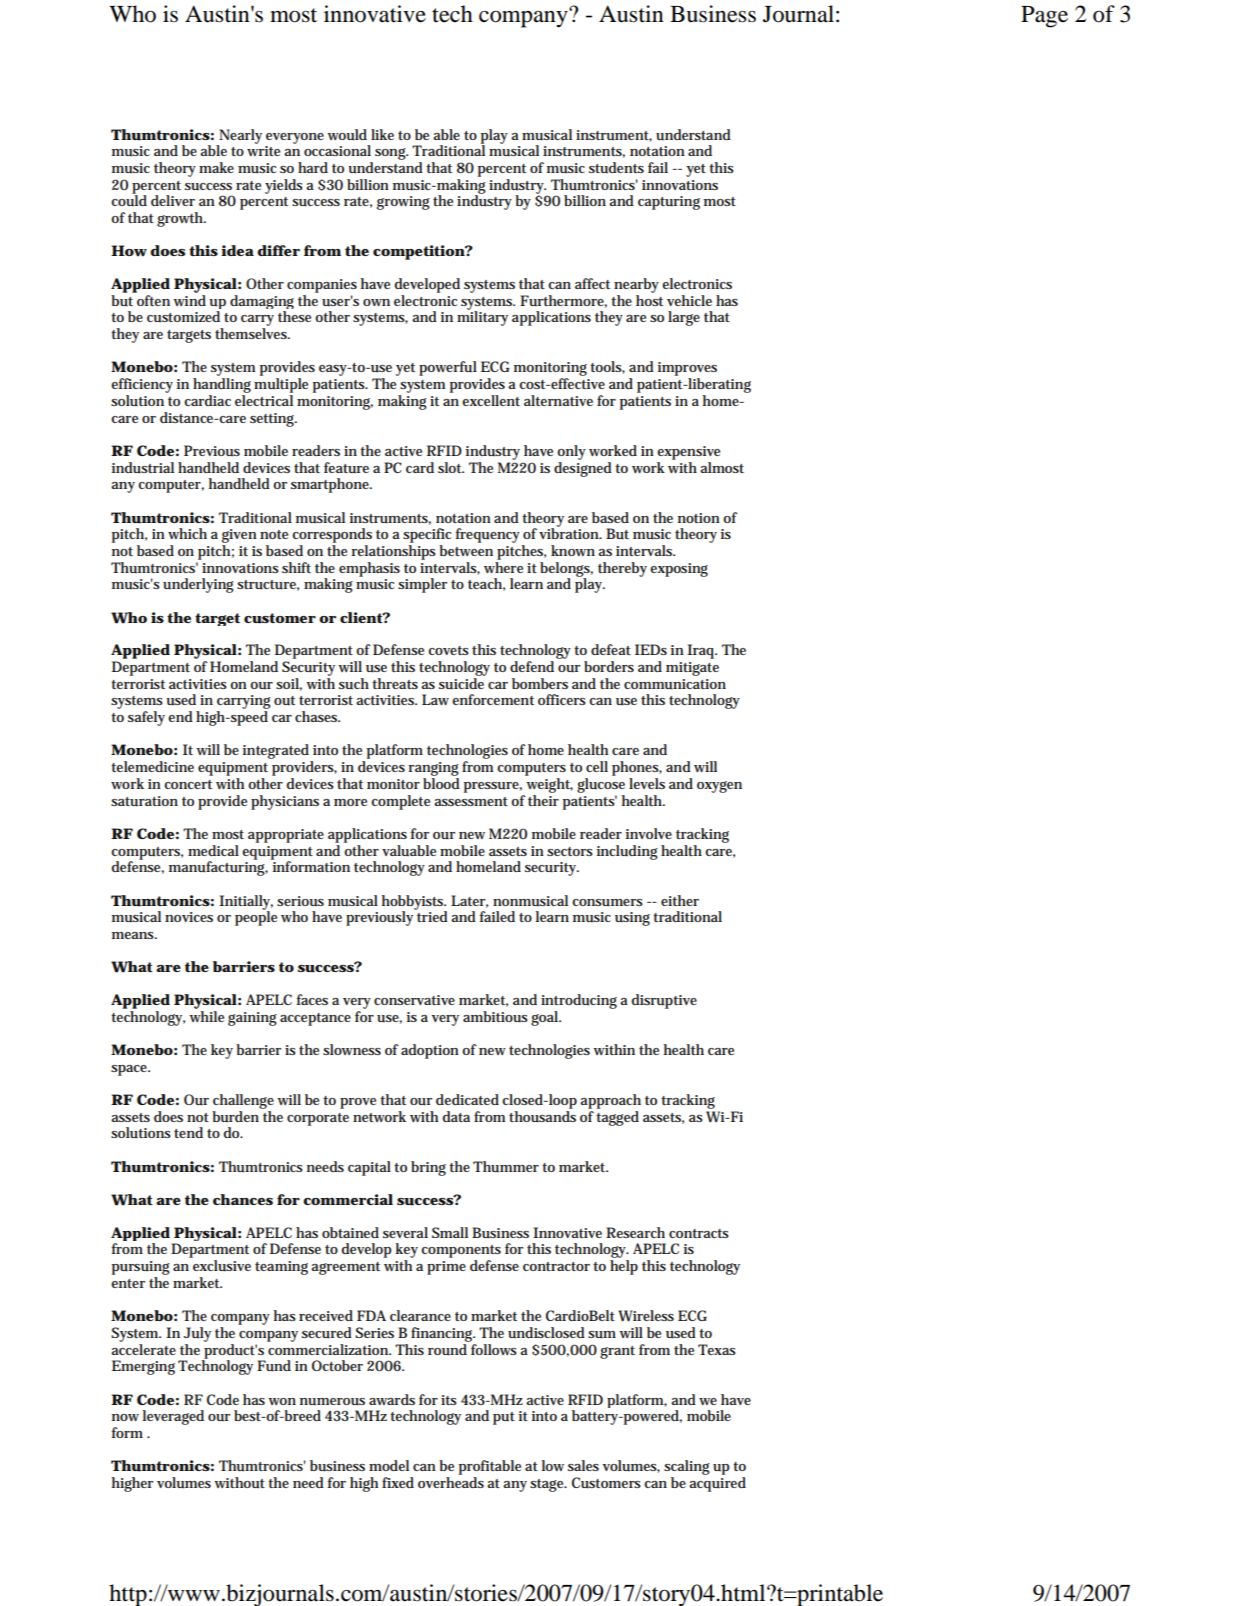 The height and width of the screenshot is (1606, 1241). I want to click on given, so click(239, 537).
